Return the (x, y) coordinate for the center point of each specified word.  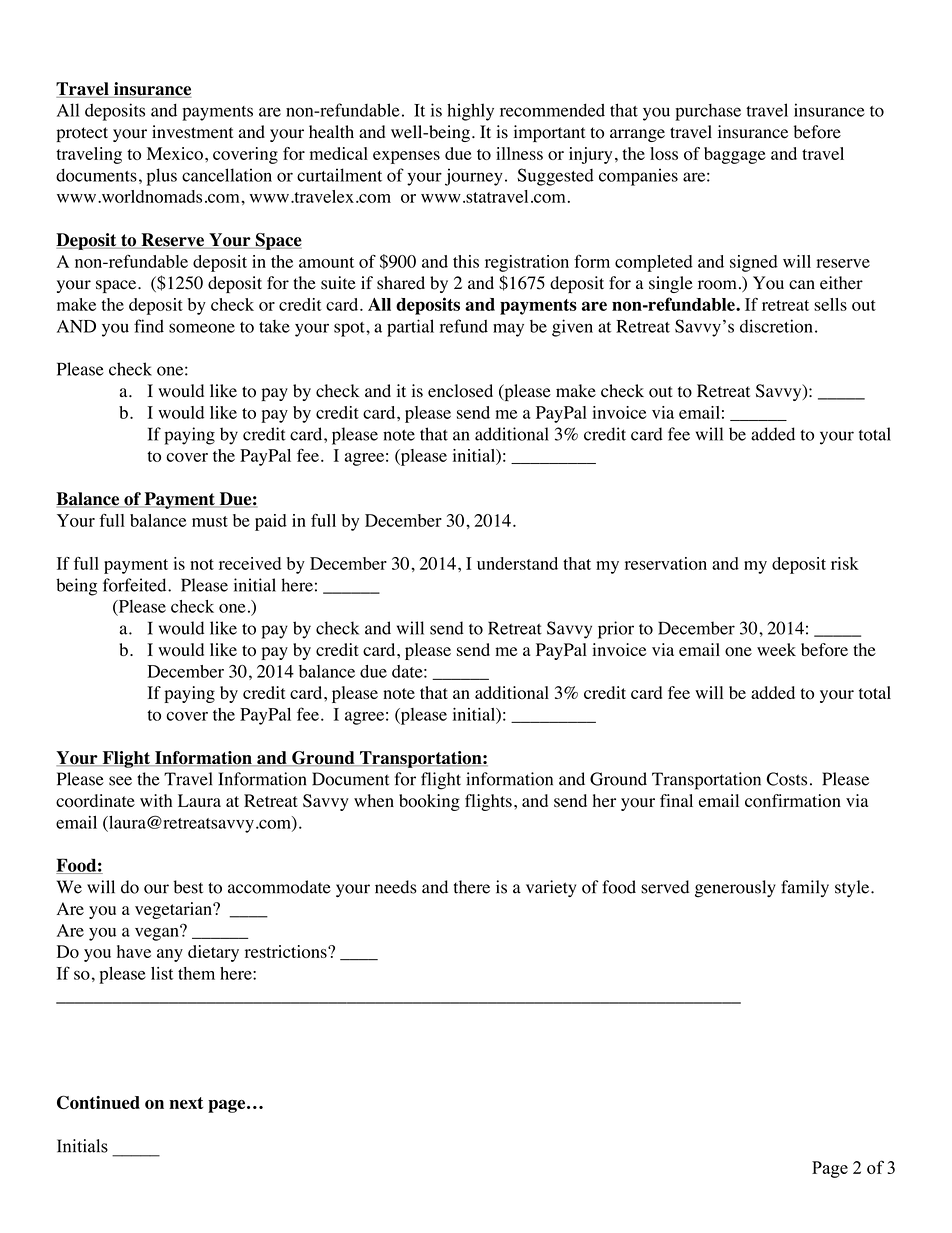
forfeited (136, 585)
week (776, 649)
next (186, 1103)
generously (735, 889)
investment (192, 132)
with (156, 800)
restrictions (287, 951)
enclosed (460, 391)
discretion (776, 326)
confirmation (793, 801)
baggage (735, 155)
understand (517, 563)
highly (470, 112)
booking (429, 802)
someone (202, 328)
